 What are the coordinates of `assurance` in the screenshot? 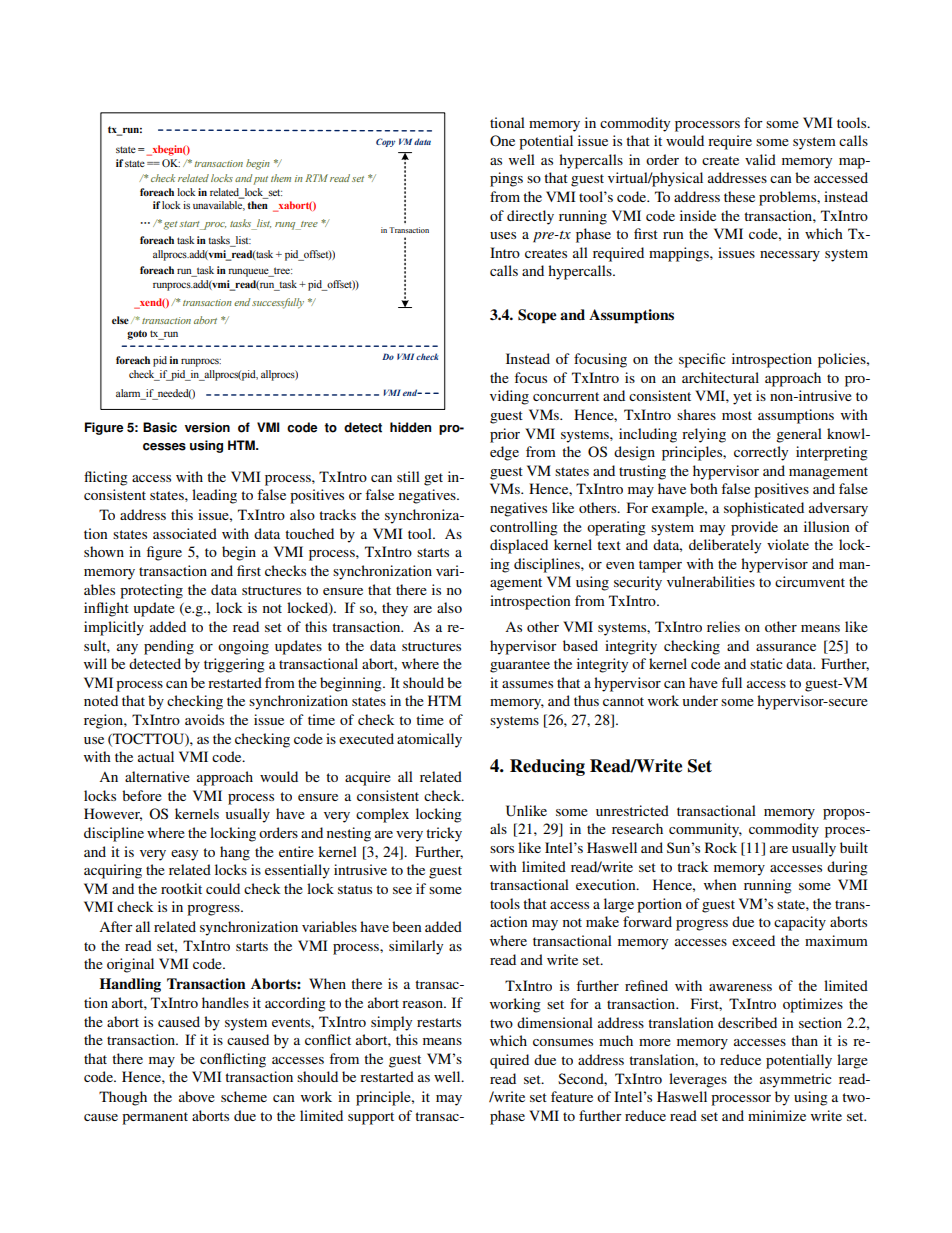 It's located at (786, 647).
